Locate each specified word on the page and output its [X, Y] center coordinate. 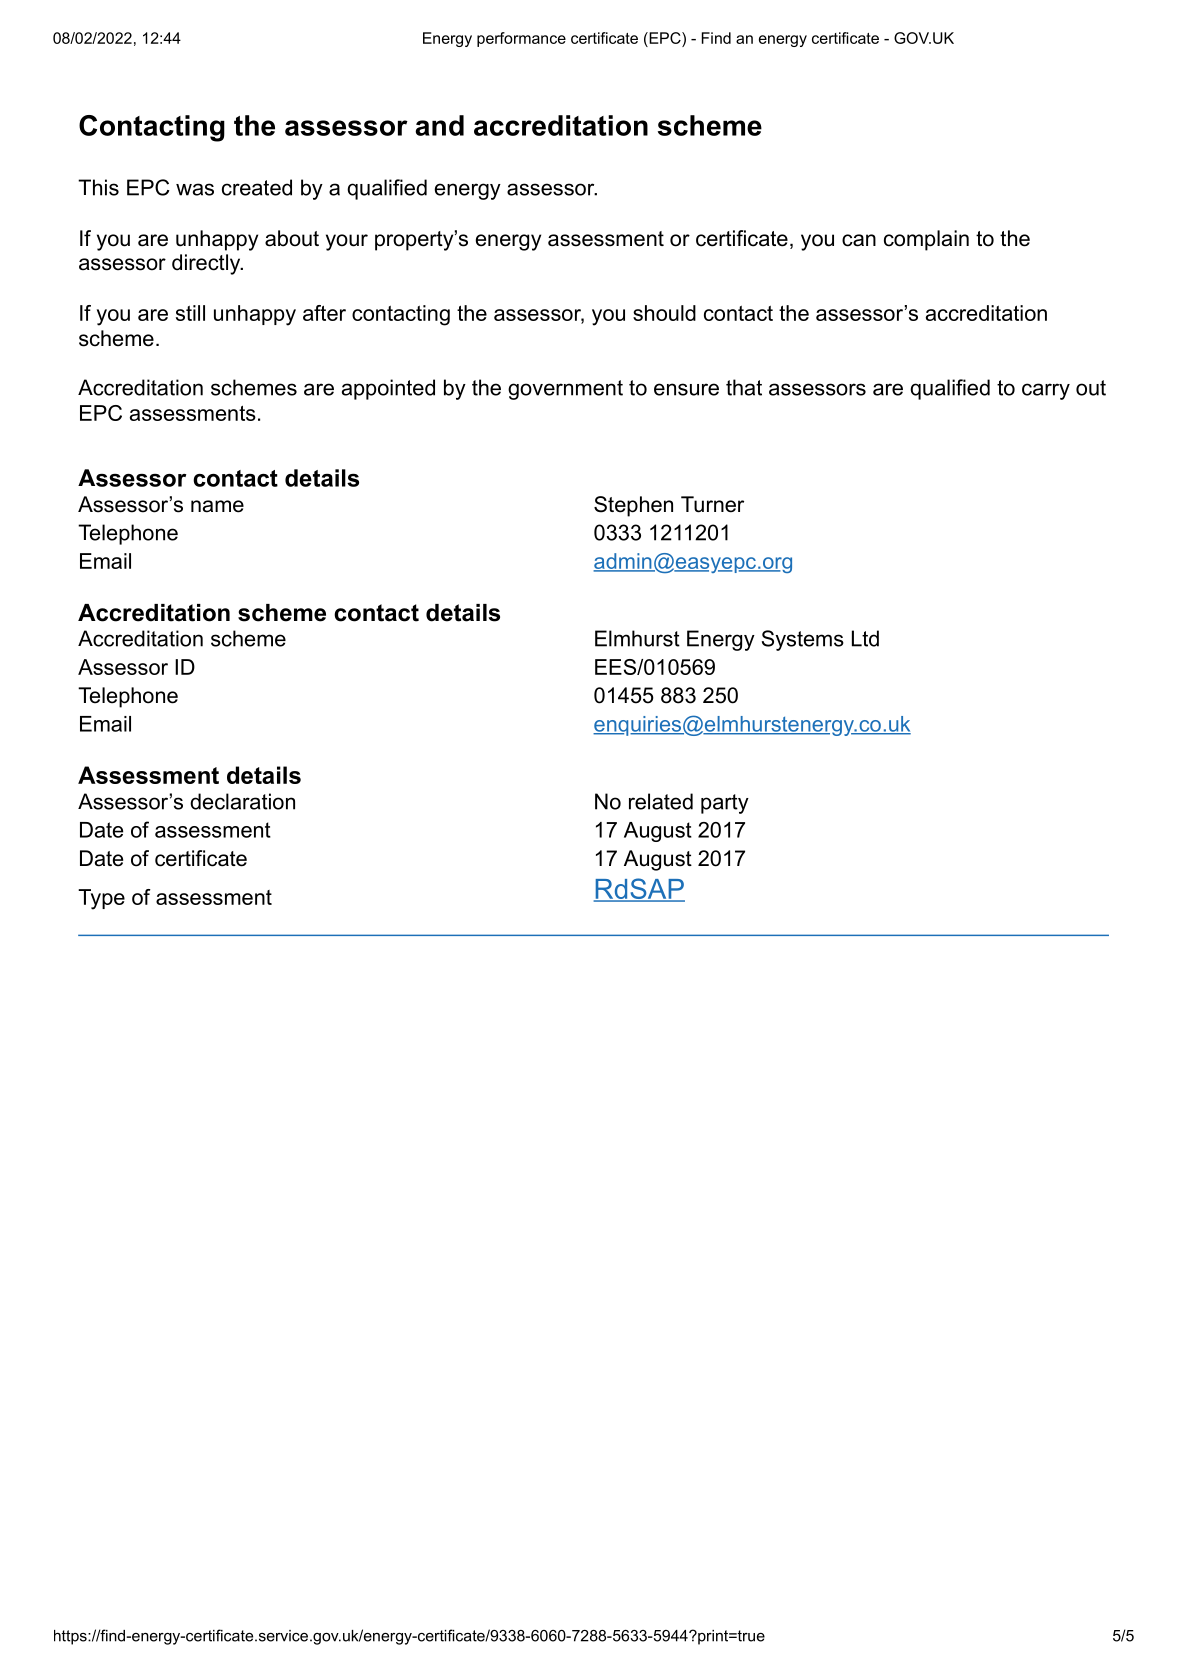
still [190, 313]
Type [101, 899]
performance [521, 39]
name [217, 506]
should [664, 313]
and [439, 125]
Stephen [633, 506]
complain [926, 240]
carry [1046, 391]
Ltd [865, 638]
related [661, 801]
